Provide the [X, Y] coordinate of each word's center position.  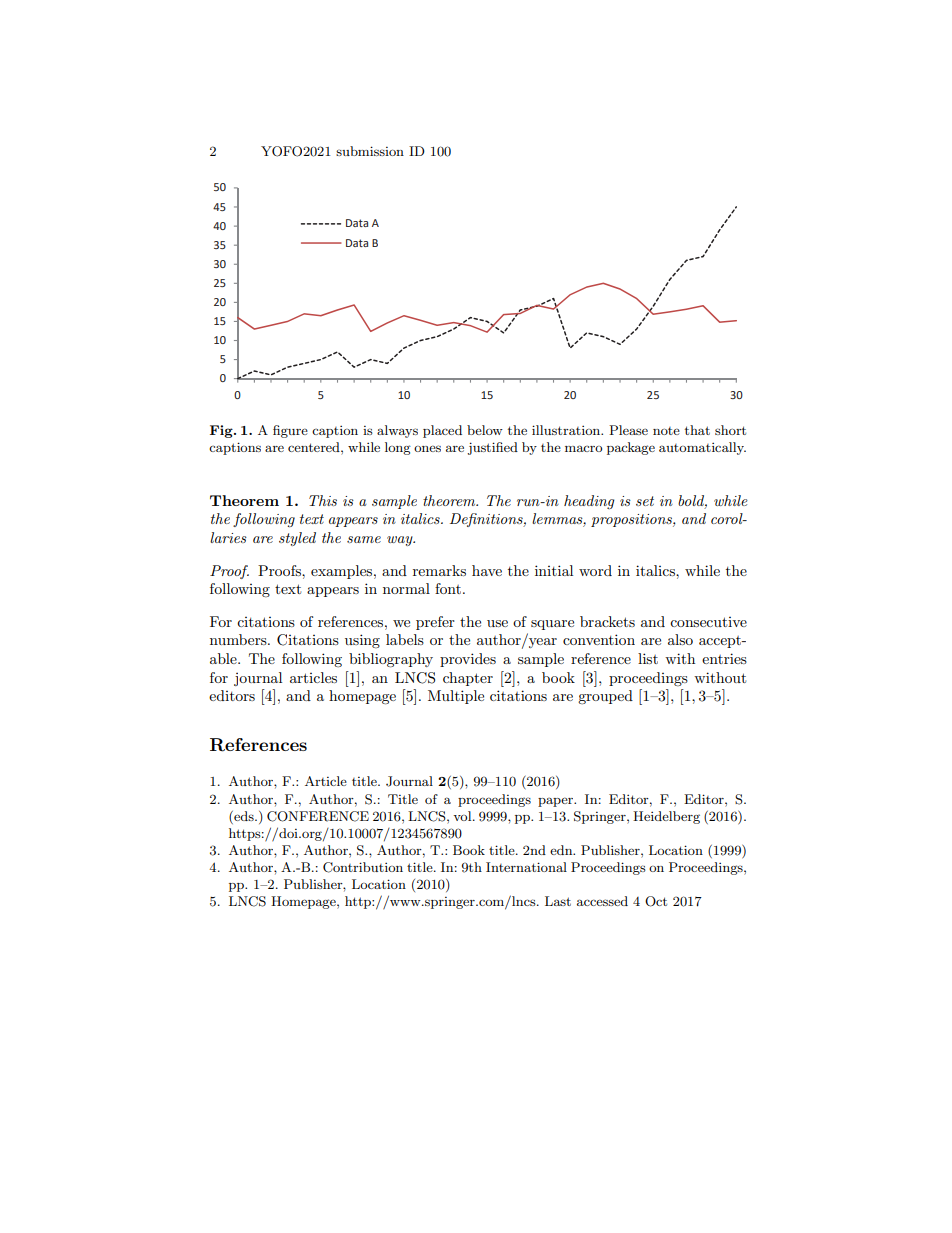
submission [370, 151]
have [487, 570]
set [645, 501]
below [485, 430]
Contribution [363, 867]
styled [297, 539]
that [697, 430]
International [526, 867]
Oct [656, 901]
